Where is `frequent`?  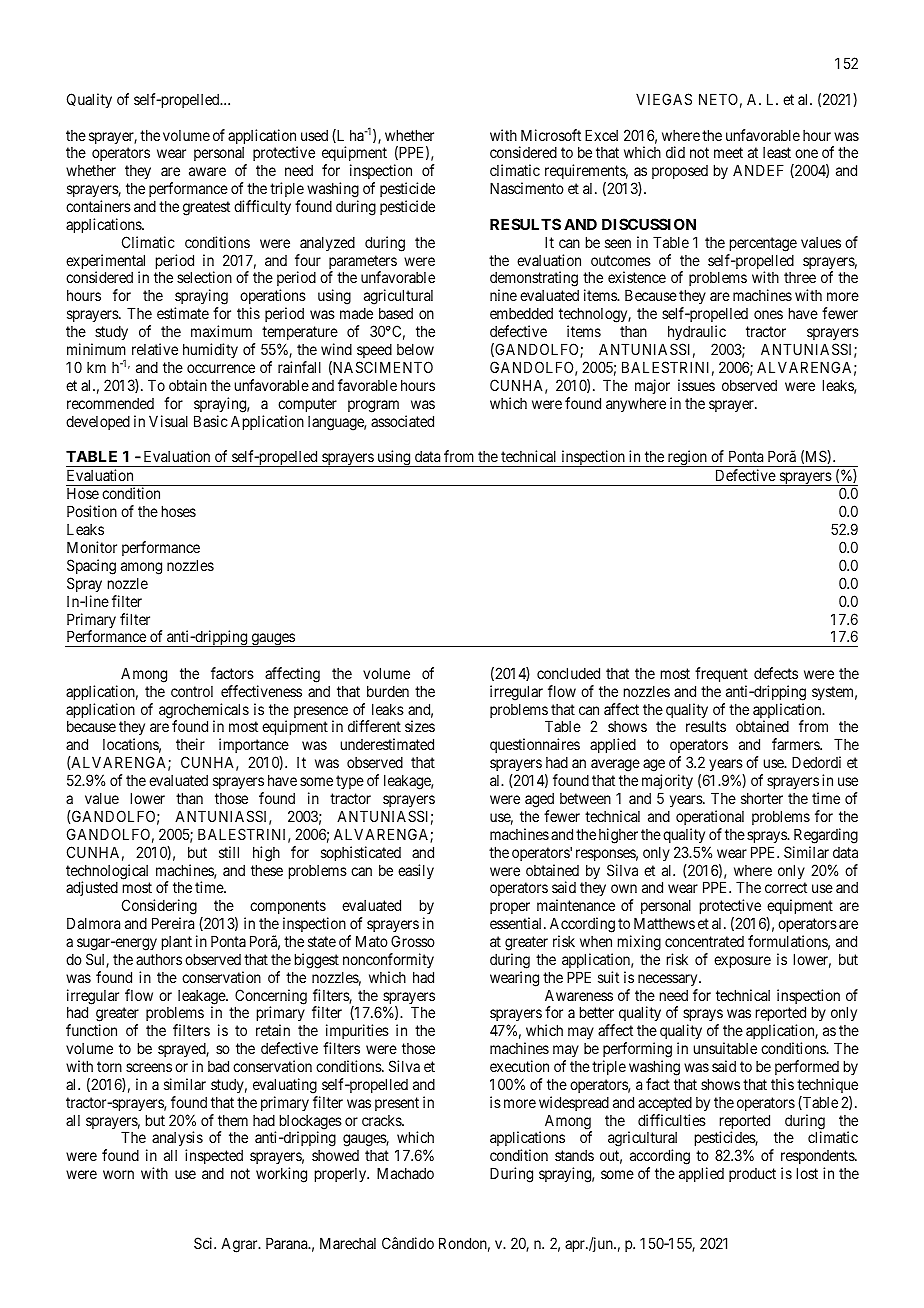 frequent is located at coordinates (721, 674).
